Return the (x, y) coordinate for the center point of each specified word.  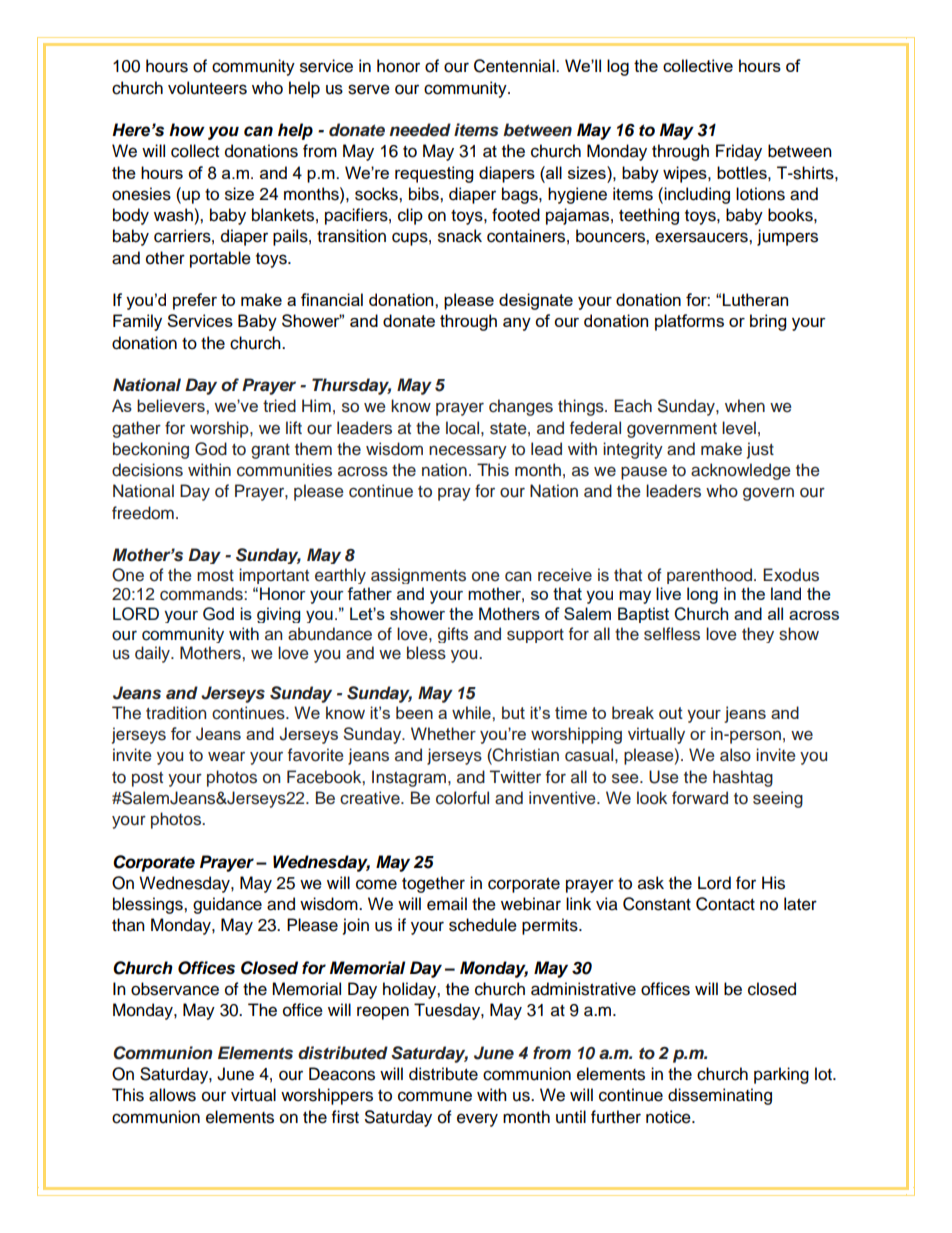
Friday (739, 152)
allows (172, 1095)
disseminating (720, 1096)
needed (420, 130)
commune (435, 1096)
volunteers (207, 88)
